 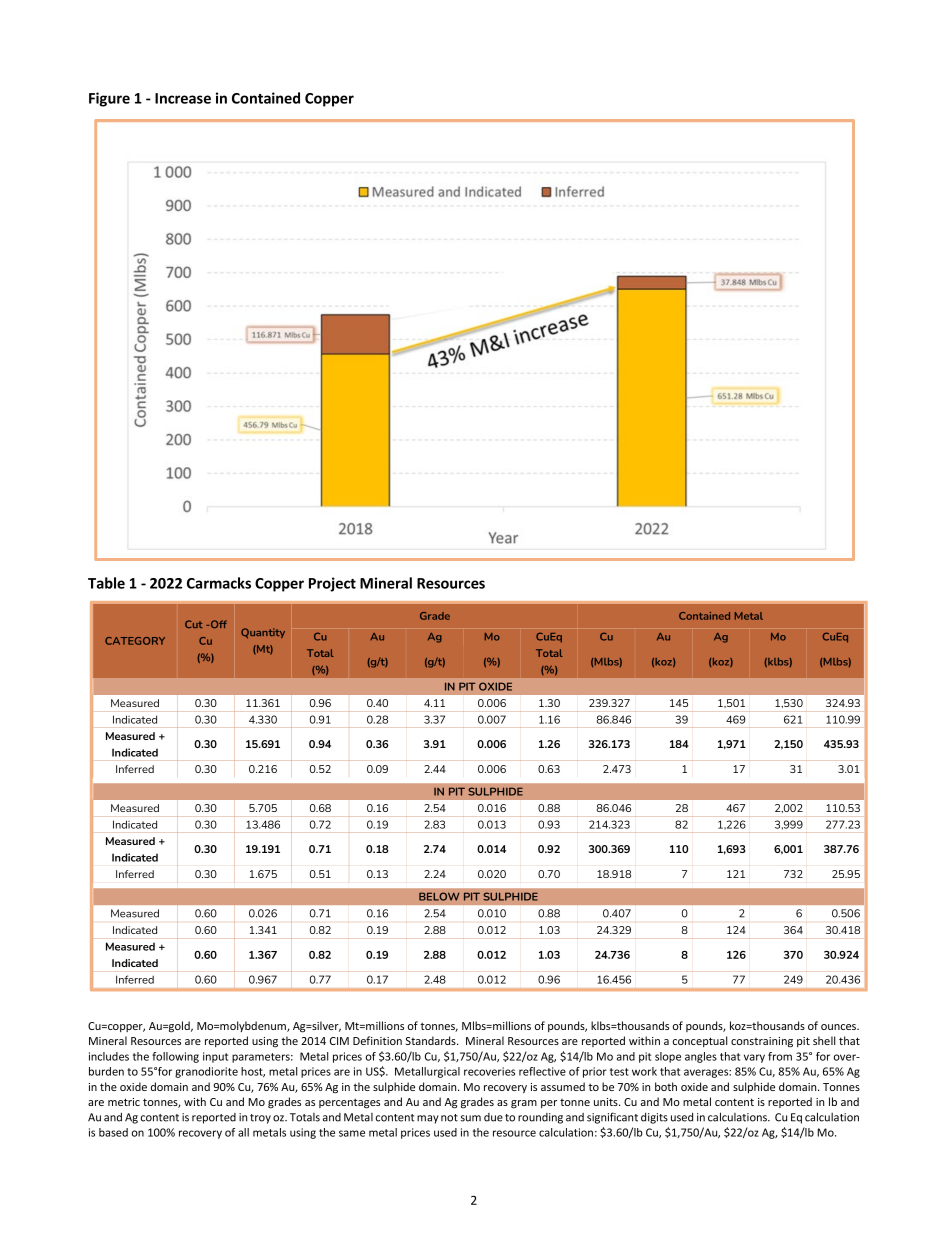 What do you see at coordinates (135, 641) in the screenshot?
I see `CATEGORY` at bounding box center [135, 641].
